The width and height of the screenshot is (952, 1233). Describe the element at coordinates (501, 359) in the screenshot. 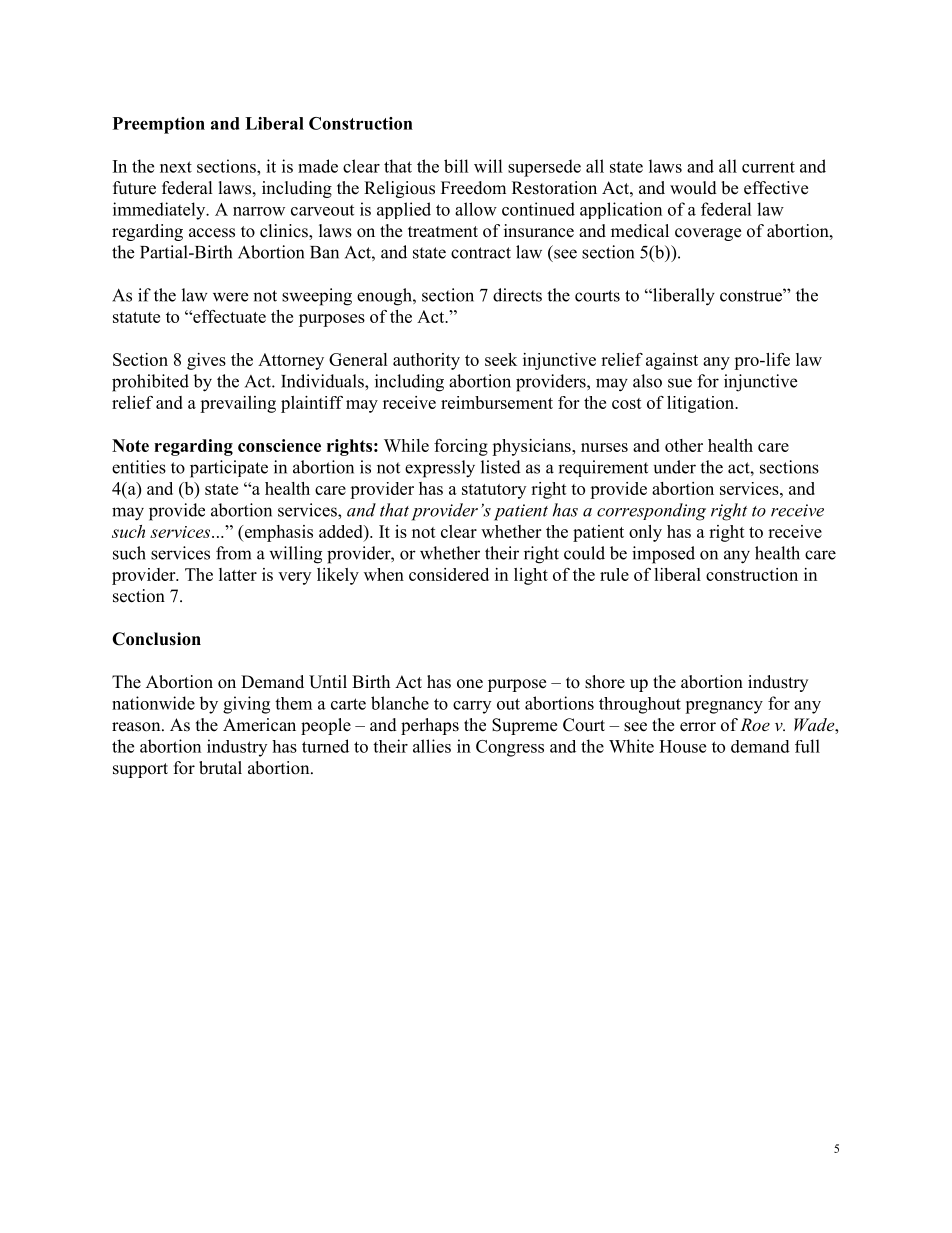

I see `seek` at that location.
